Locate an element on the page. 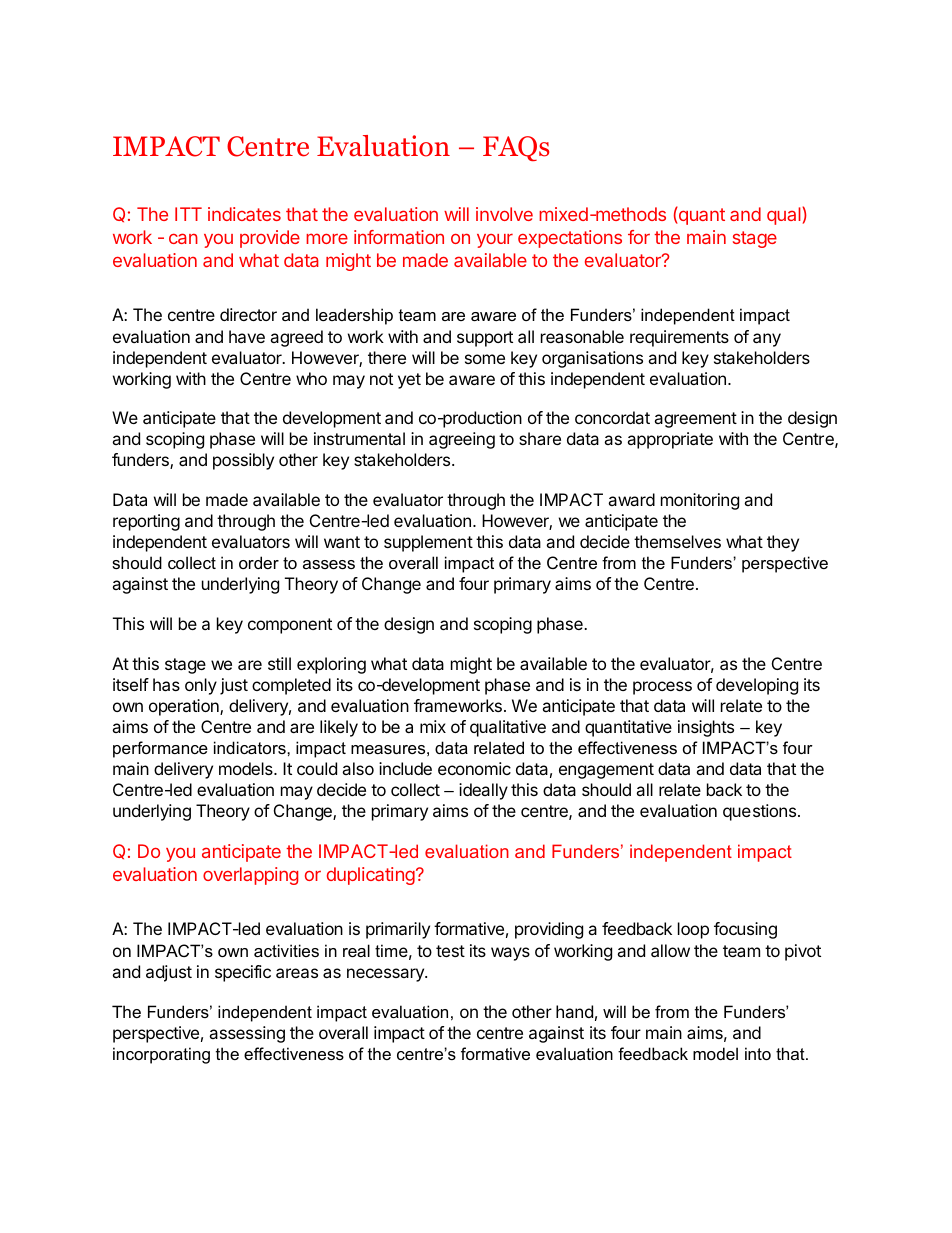 This image has height=1233, width=952. exploring is located at coordinates (331, 665).
